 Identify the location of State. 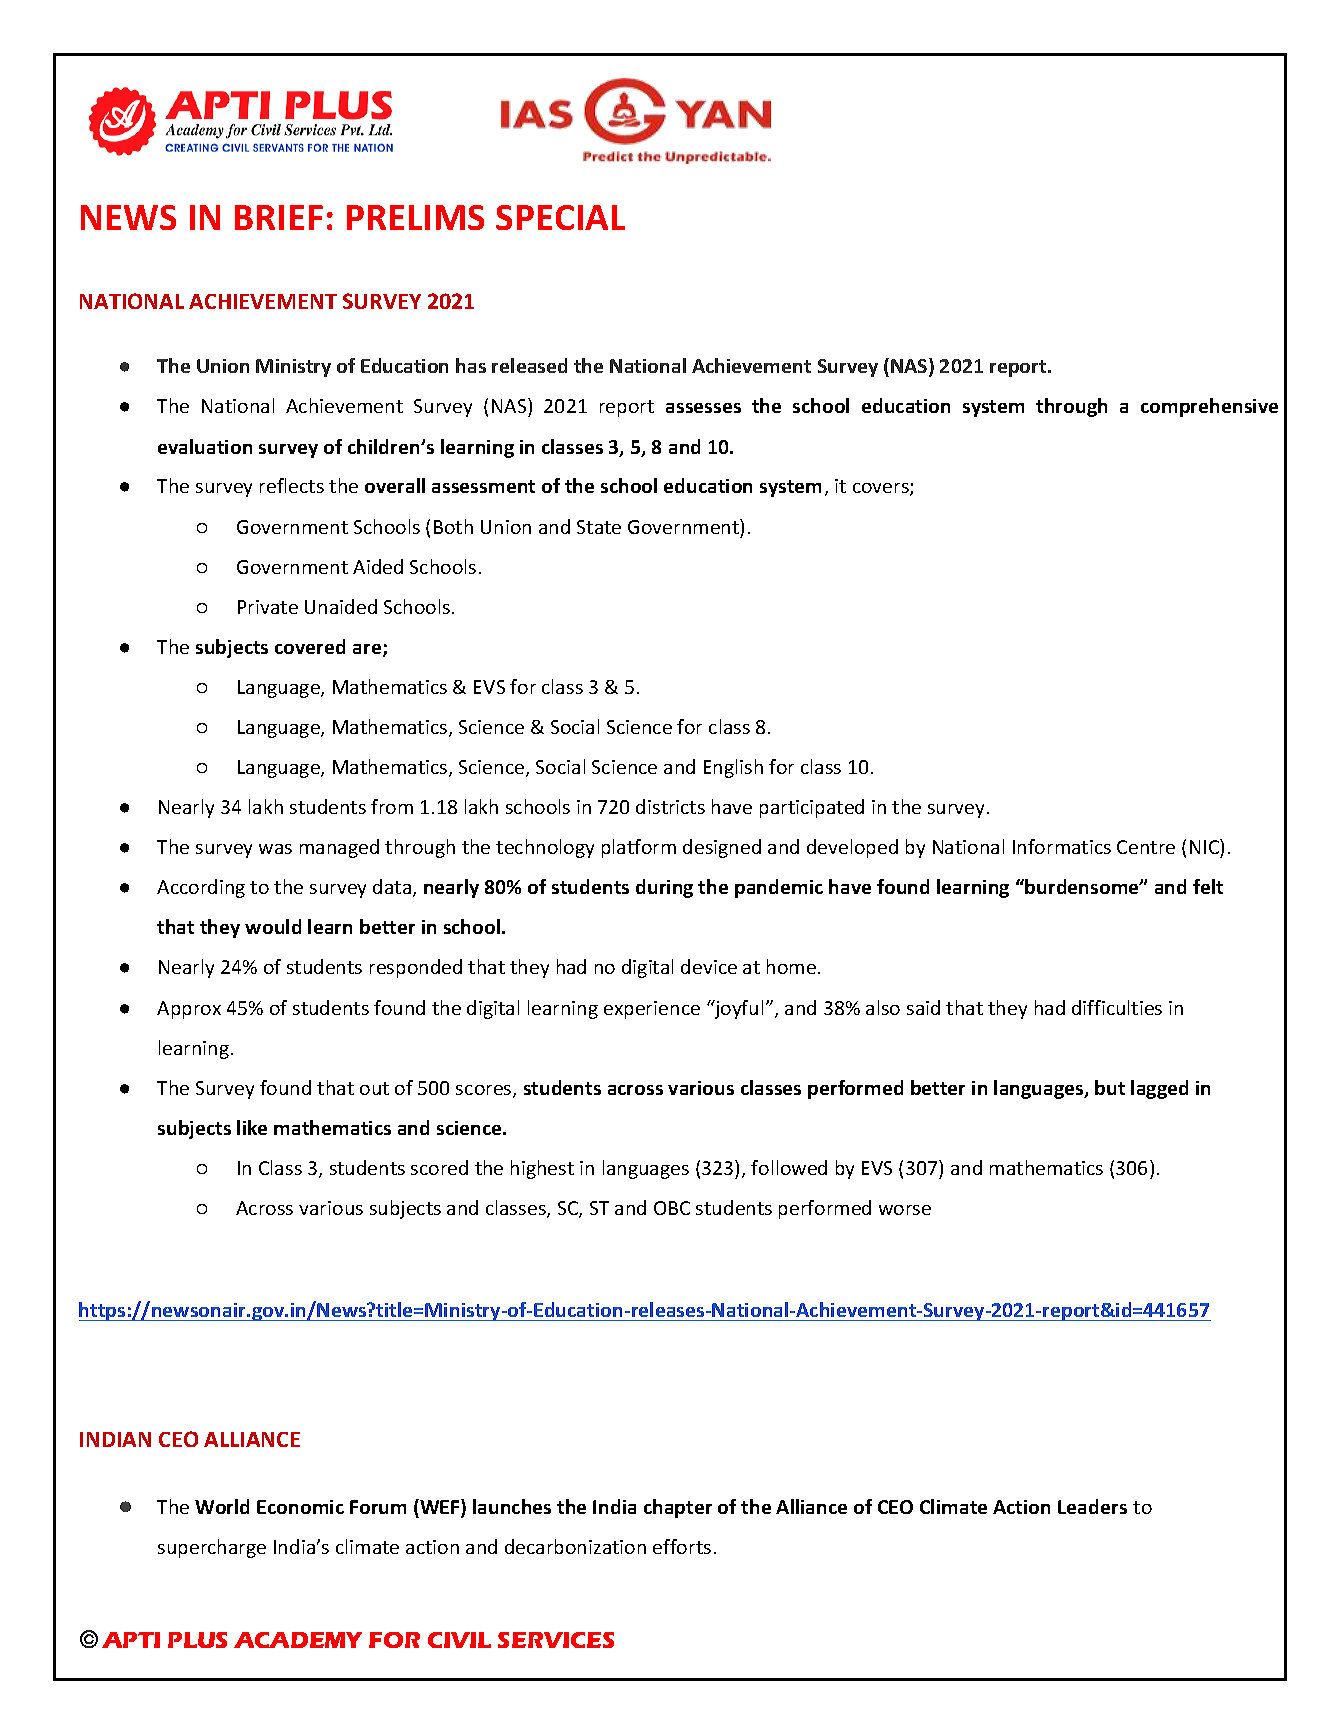
(599, 527).
